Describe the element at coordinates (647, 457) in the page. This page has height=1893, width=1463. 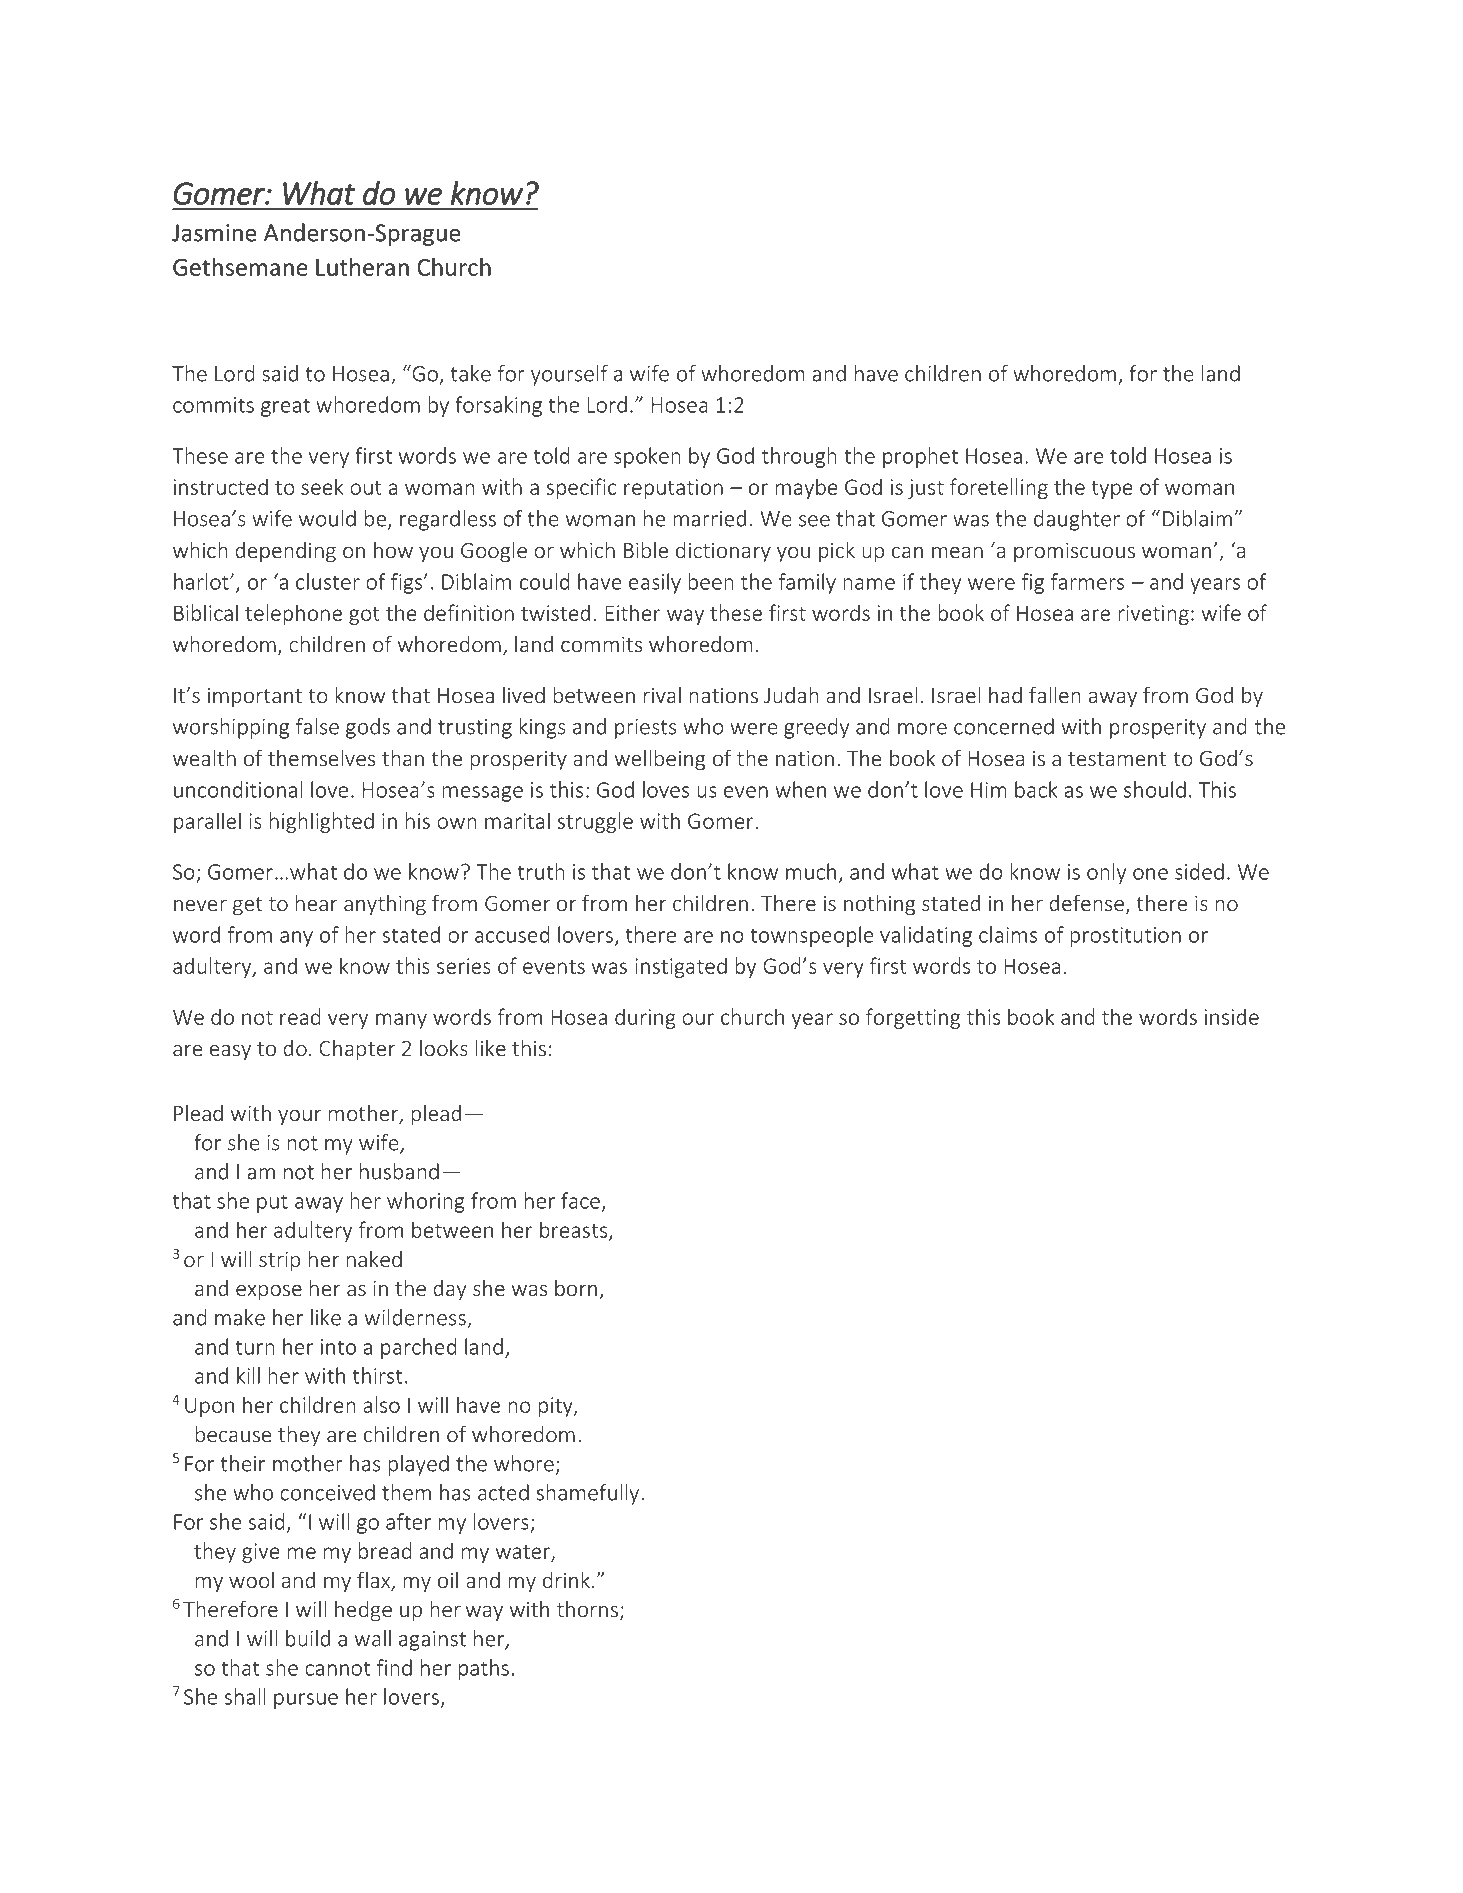
I see `spoken` at that location.
